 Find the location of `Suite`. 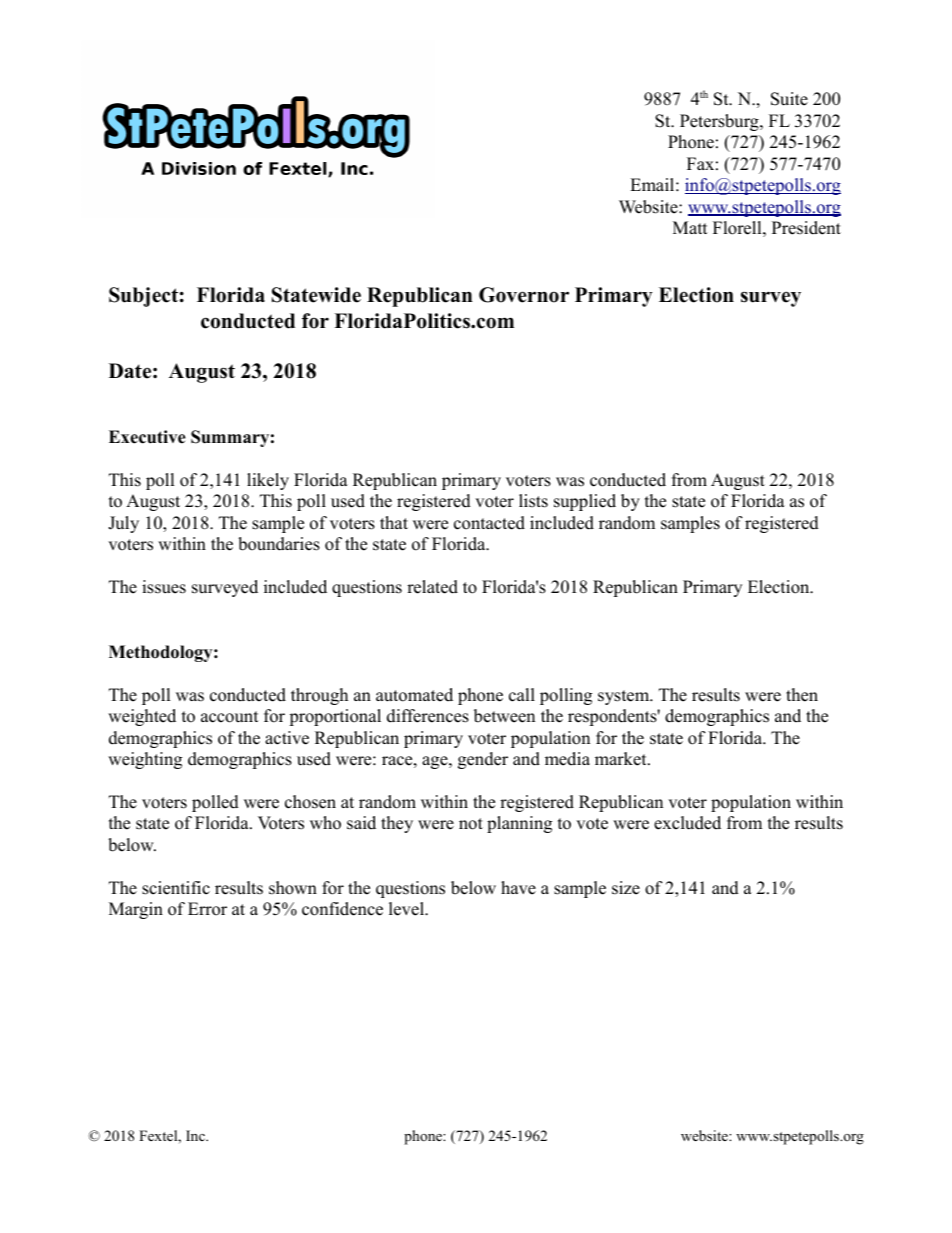

Suite is located at coordinates (789, 99).
